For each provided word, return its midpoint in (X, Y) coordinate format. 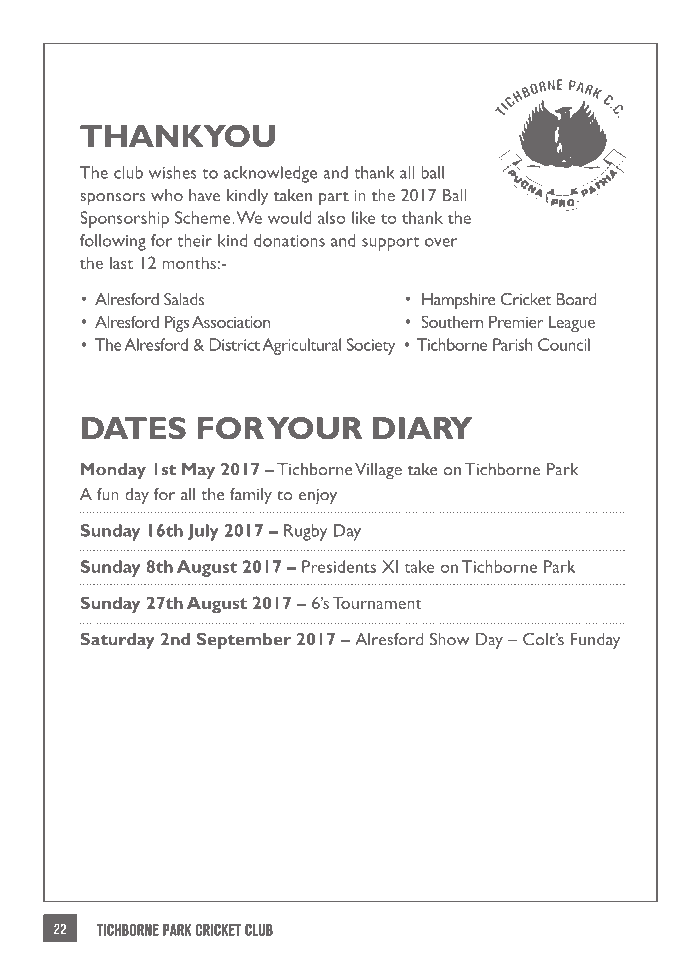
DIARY (422, 428)
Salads (184, 299)
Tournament (377, 602)
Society (371, 346)
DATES (134, 428)
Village (378, 471)
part (334, 199)
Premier (516, 321)
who (167, 195)
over (441, 242)
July (203, 532)
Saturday (117, 641)
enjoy (318, 497)
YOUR (314, 428)
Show (449, 639)
